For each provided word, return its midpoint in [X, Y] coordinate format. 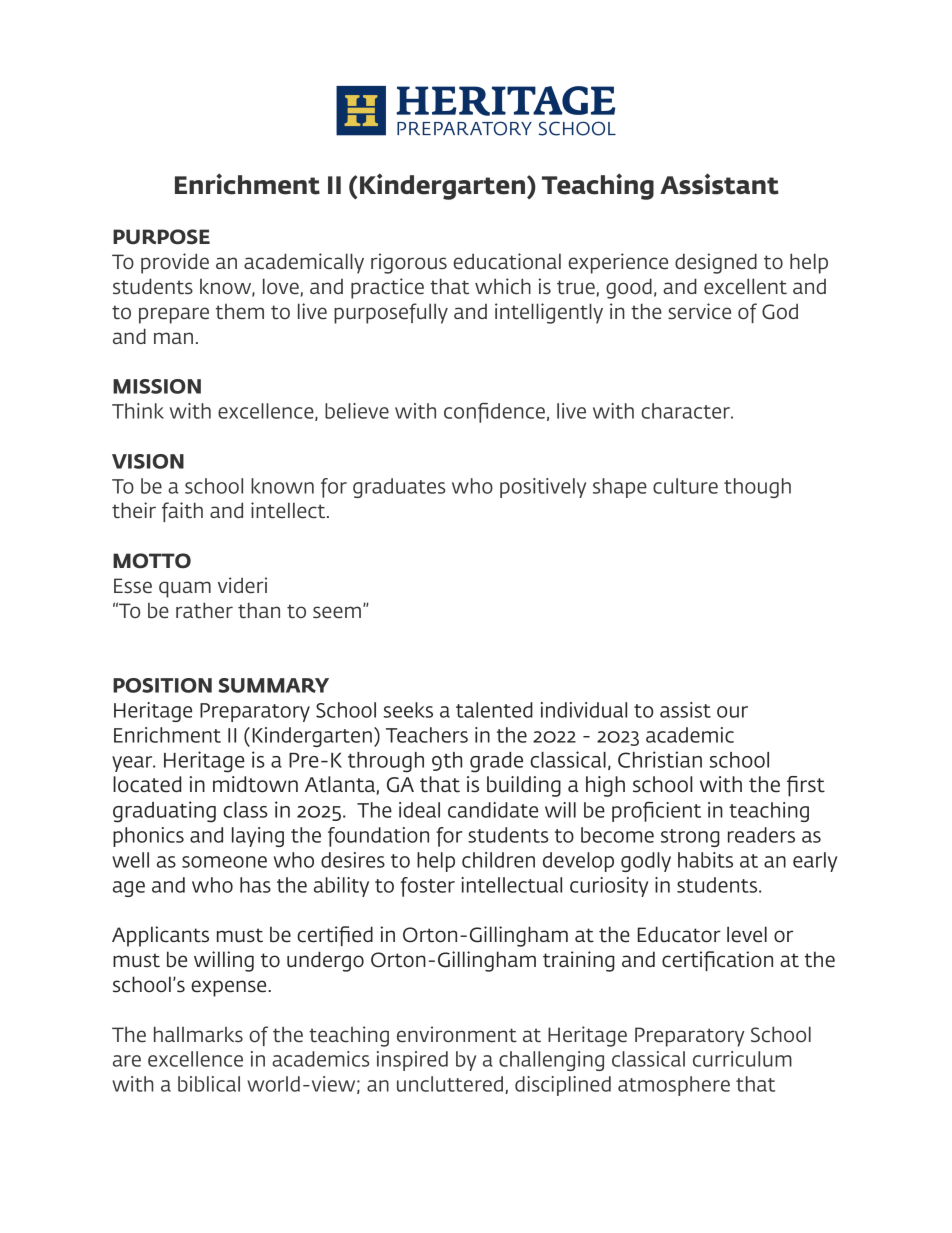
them [240, 312]
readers [761, 835]
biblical [209, 1084]
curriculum [742, 1059]
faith [182, 512]
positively [543, 488]
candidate [493, 810]
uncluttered [450, 1084]
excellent [745, 286]
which [503, 286]
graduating [164, 812]
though [757, 488]
